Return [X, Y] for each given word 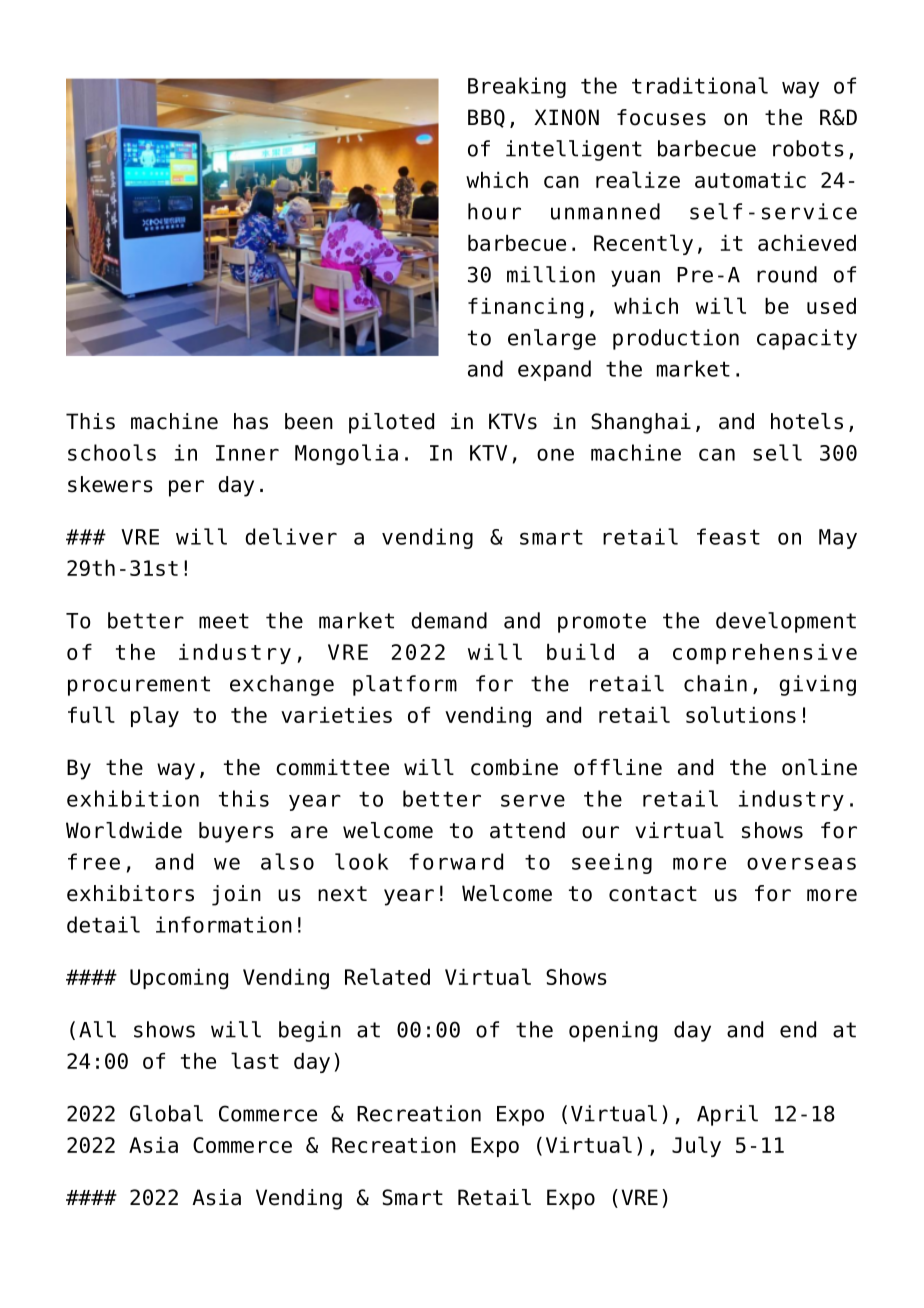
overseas [801, 863]
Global [166, 1113]
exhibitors [130, 893]
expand [554, 370]
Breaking [517, 87]
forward [456, 861]
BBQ [486, 118]
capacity [807, 339]
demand [449, 620]
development [786, 622]
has [251, 421]
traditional [700, 85]
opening [613, 1031]
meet [224, 621]
